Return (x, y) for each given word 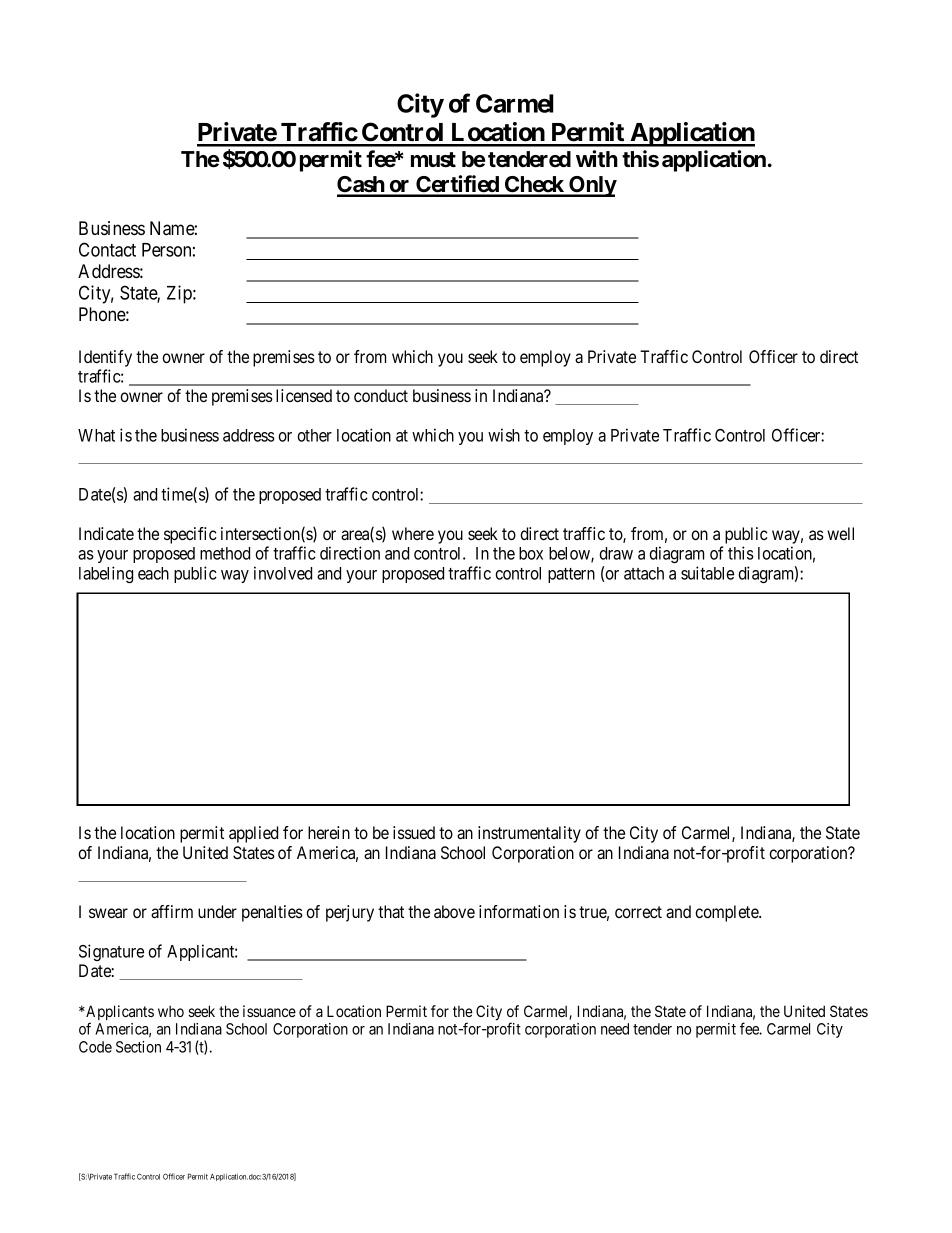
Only (592, 186)
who (171, 1011)
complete (727, 913)
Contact (107, 249)
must (433, 160)
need (615, 1029)
